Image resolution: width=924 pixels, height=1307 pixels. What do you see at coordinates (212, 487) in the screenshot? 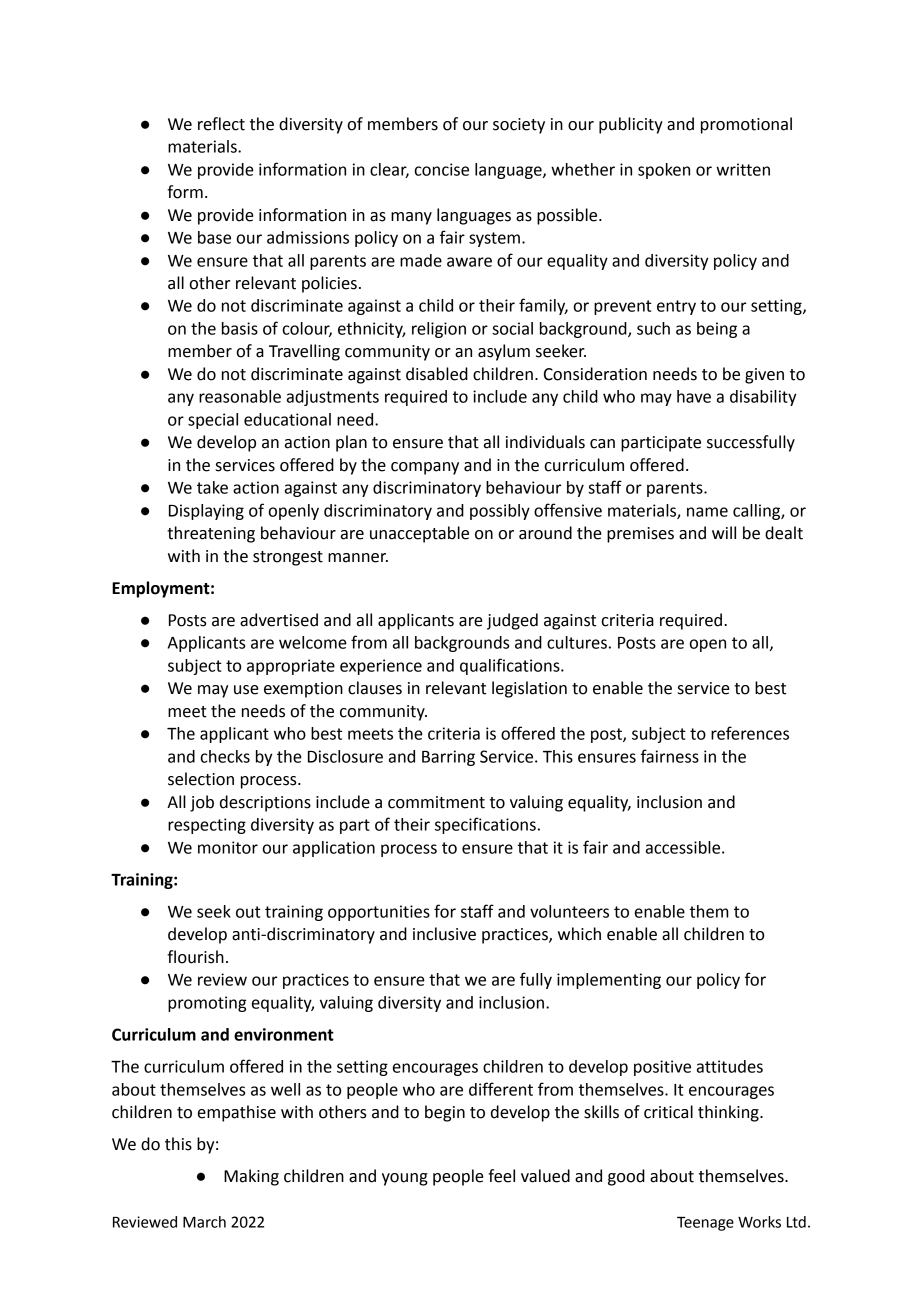
I see `take` at bounding box center [212, 487].
